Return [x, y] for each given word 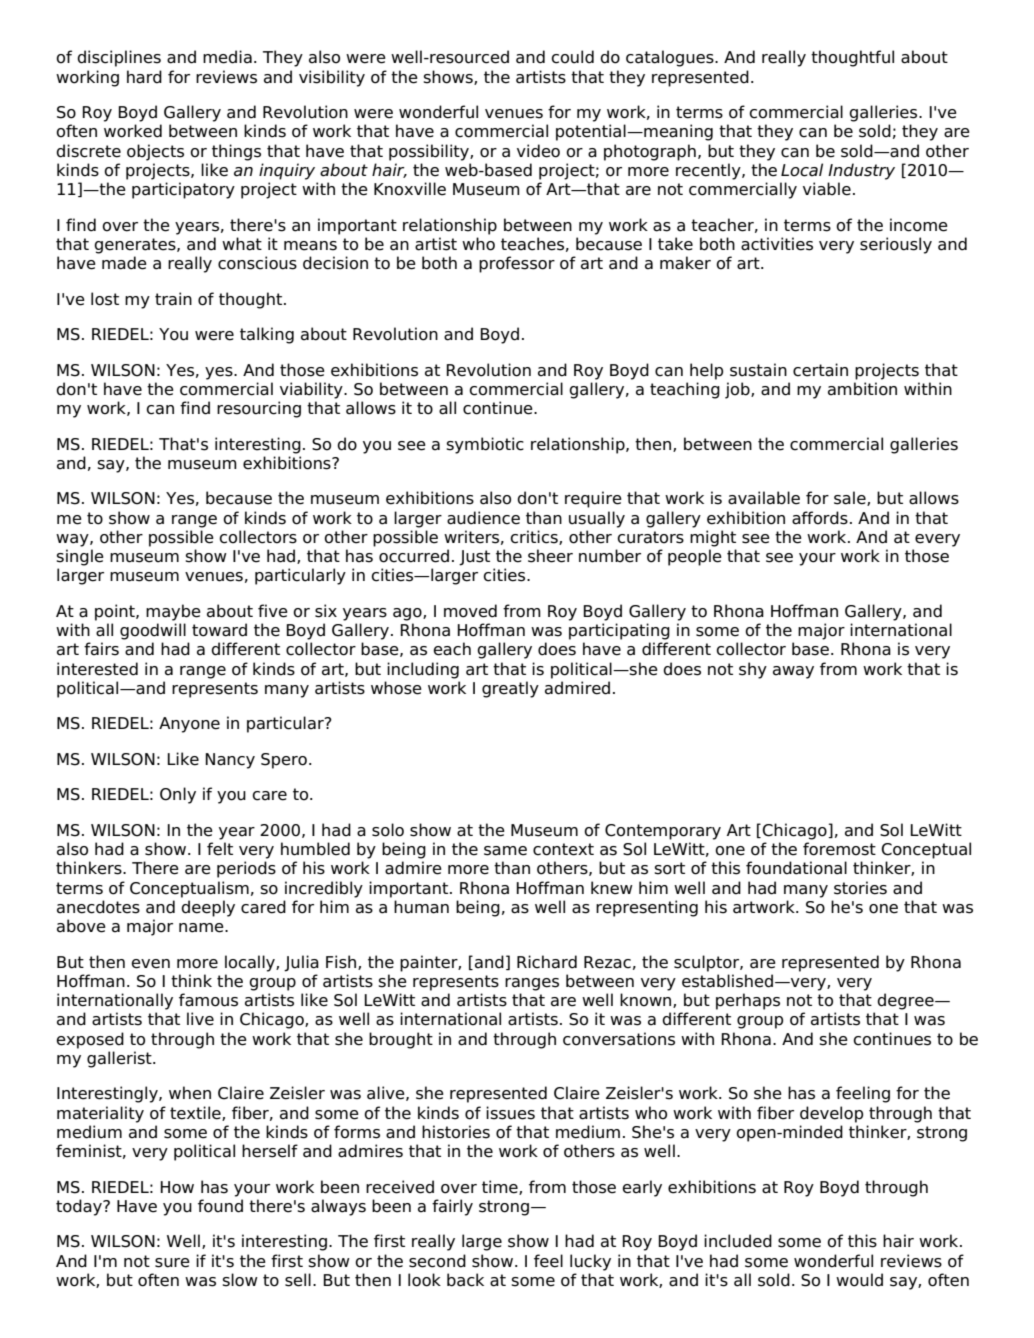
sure [172, 1263]
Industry [861, 171]
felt [220, 849]
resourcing [259, 409]
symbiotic [485, 445]
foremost [839, 849]
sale [851, 498]
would [859, 1280]
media [227, 57]
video [538, 151]
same [505, 851]
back [465, 1280]
